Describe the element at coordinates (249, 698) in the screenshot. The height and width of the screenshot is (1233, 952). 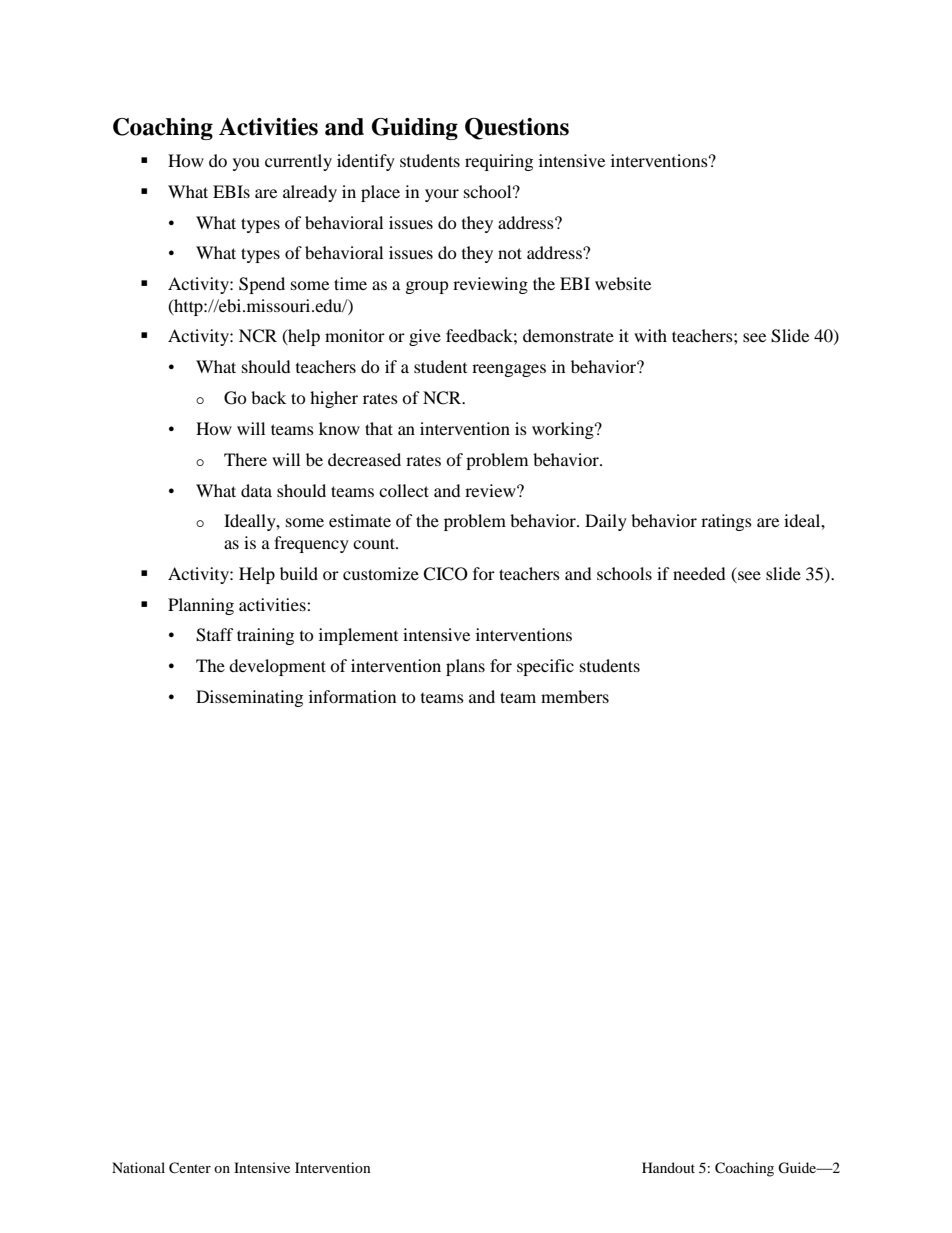
I see `Disseminating` at that location.
